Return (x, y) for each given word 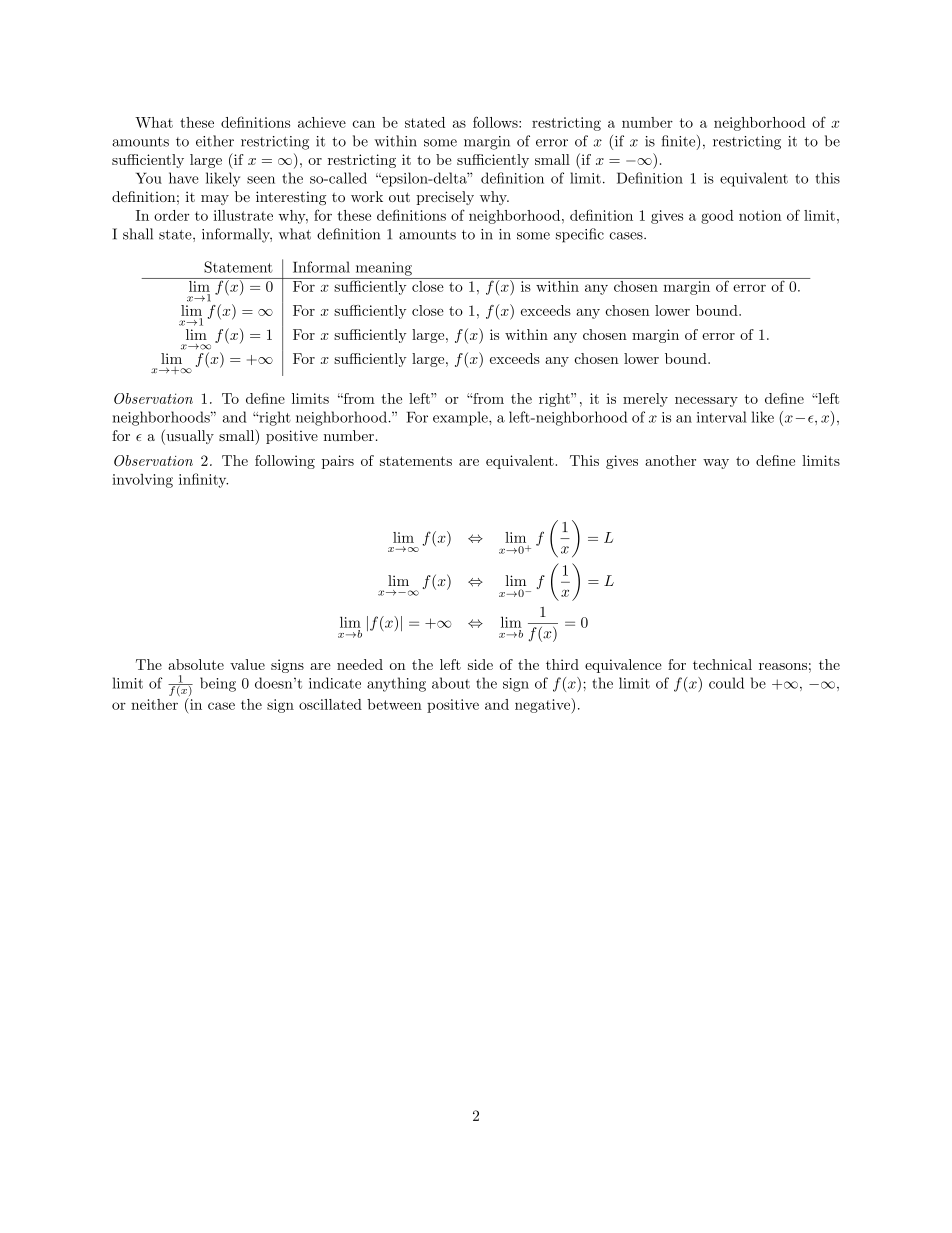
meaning (384, 269)
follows (496, 122)
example (461, 418)
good (717, 217)
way (716, 464)
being (218, 684)
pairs (338, 462)
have (184, 178)
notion (760, 215)
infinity (203, 480)
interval (722, 417)
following (285, 462)
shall (138, 234)
